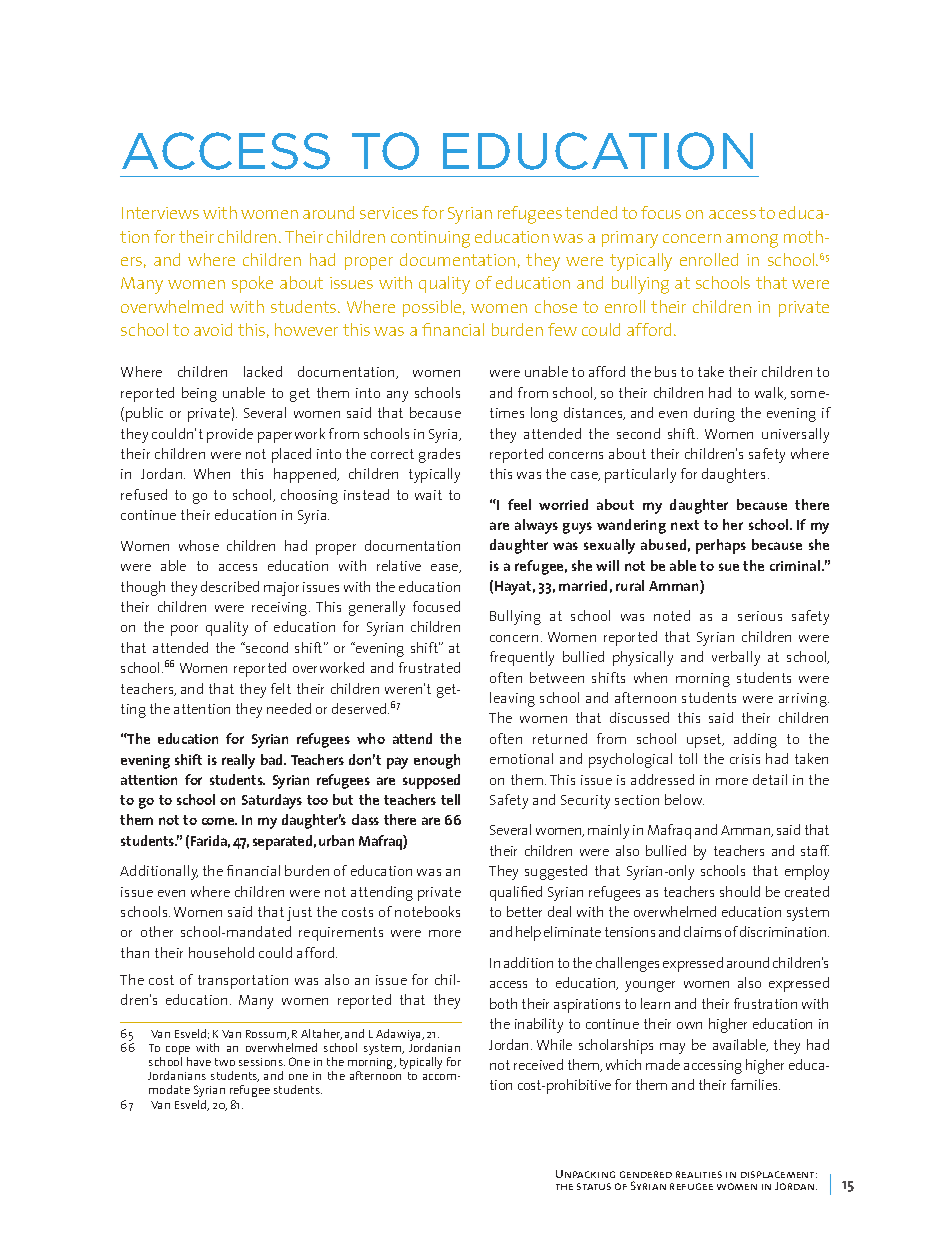 The image size is (952, 1233). What do you see at coordinates (281, 688) in the document?
I see `felt` at bounding box center [281, 688].
